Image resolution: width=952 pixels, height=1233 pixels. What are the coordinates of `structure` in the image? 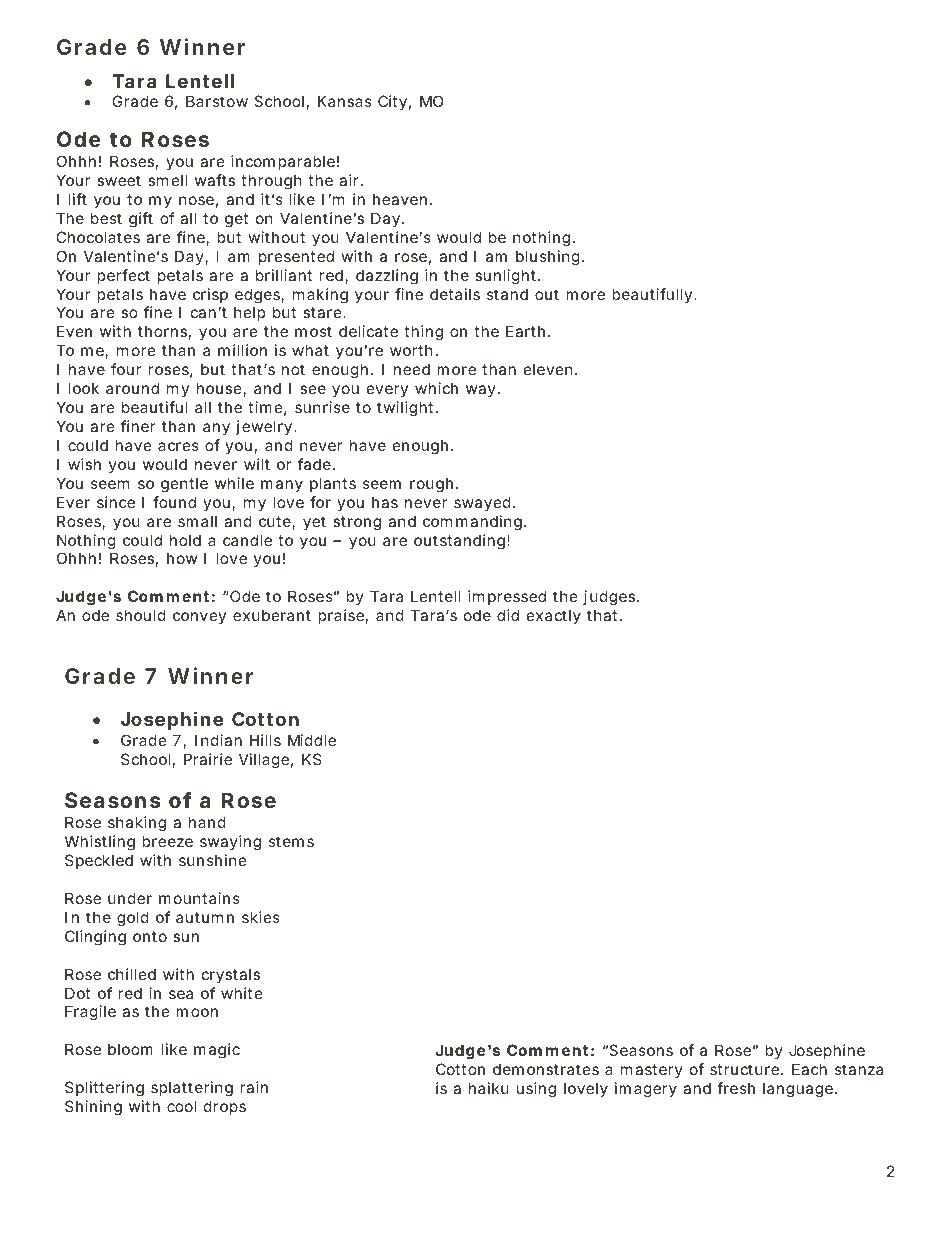 It's located at (744, 1069).
